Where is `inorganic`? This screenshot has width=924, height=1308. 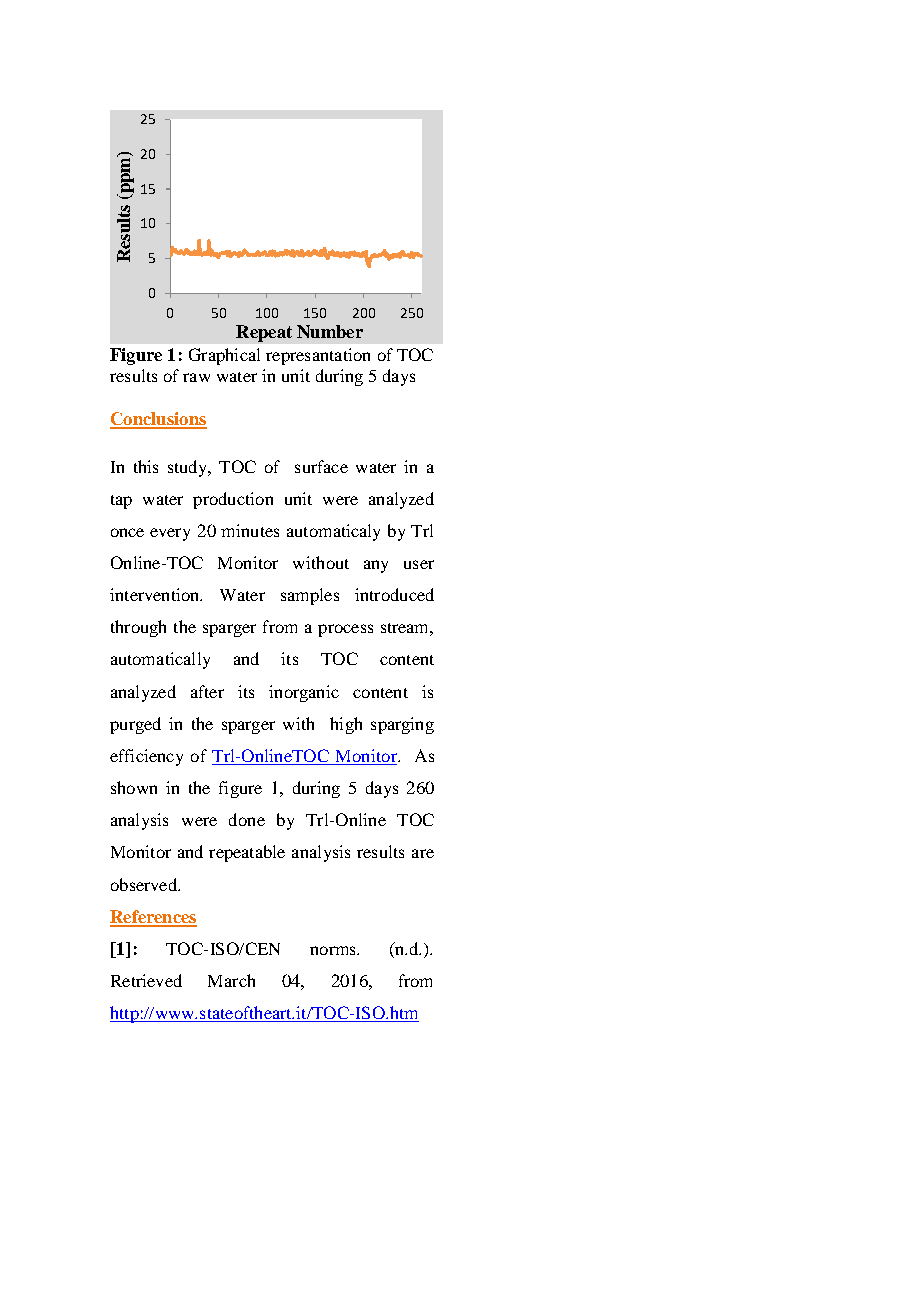
inorganic is located at coordinates (304, 693).
